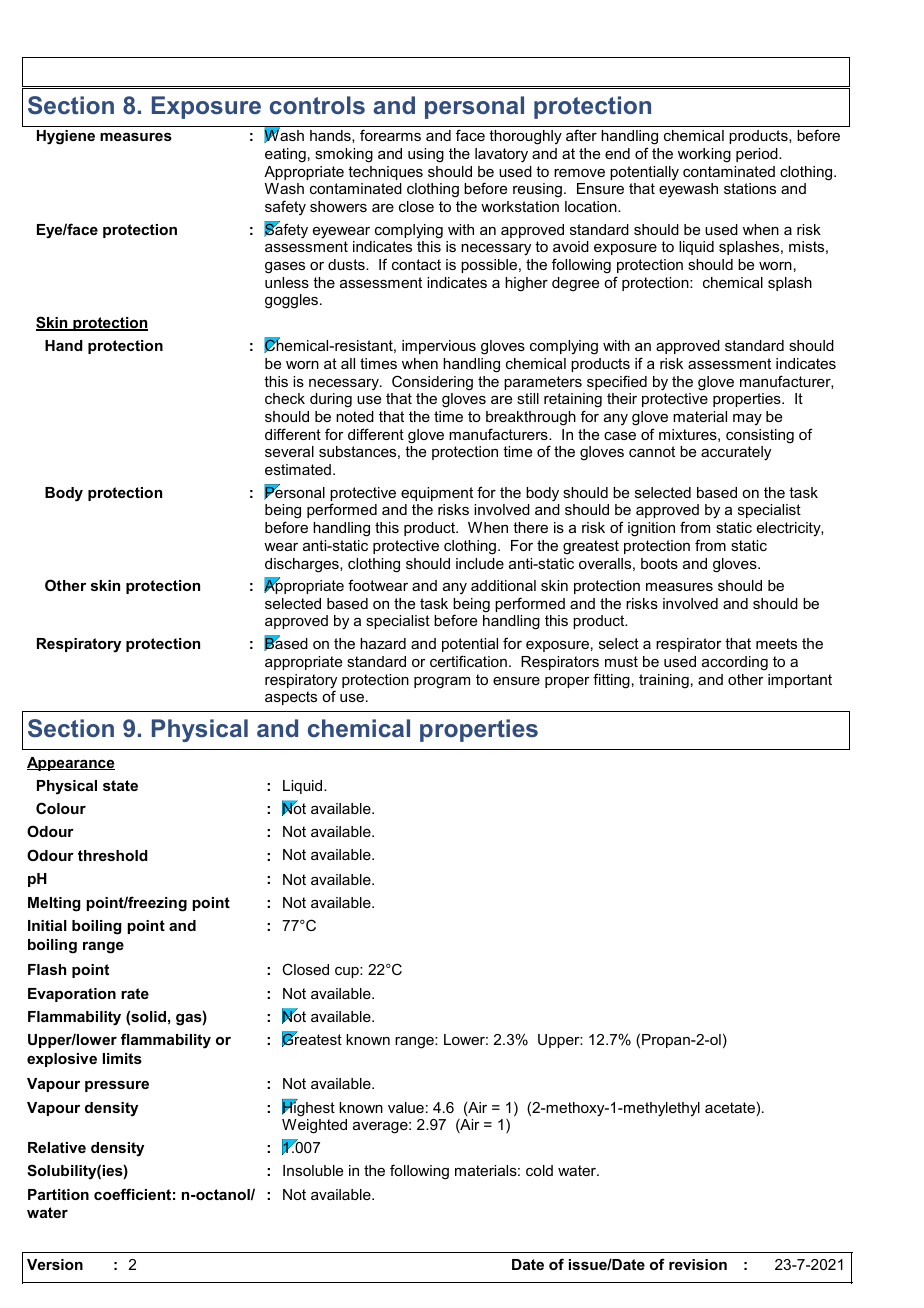  Describe the element at coordinates (390, 135) in the image. I see `forearms` at that location.
